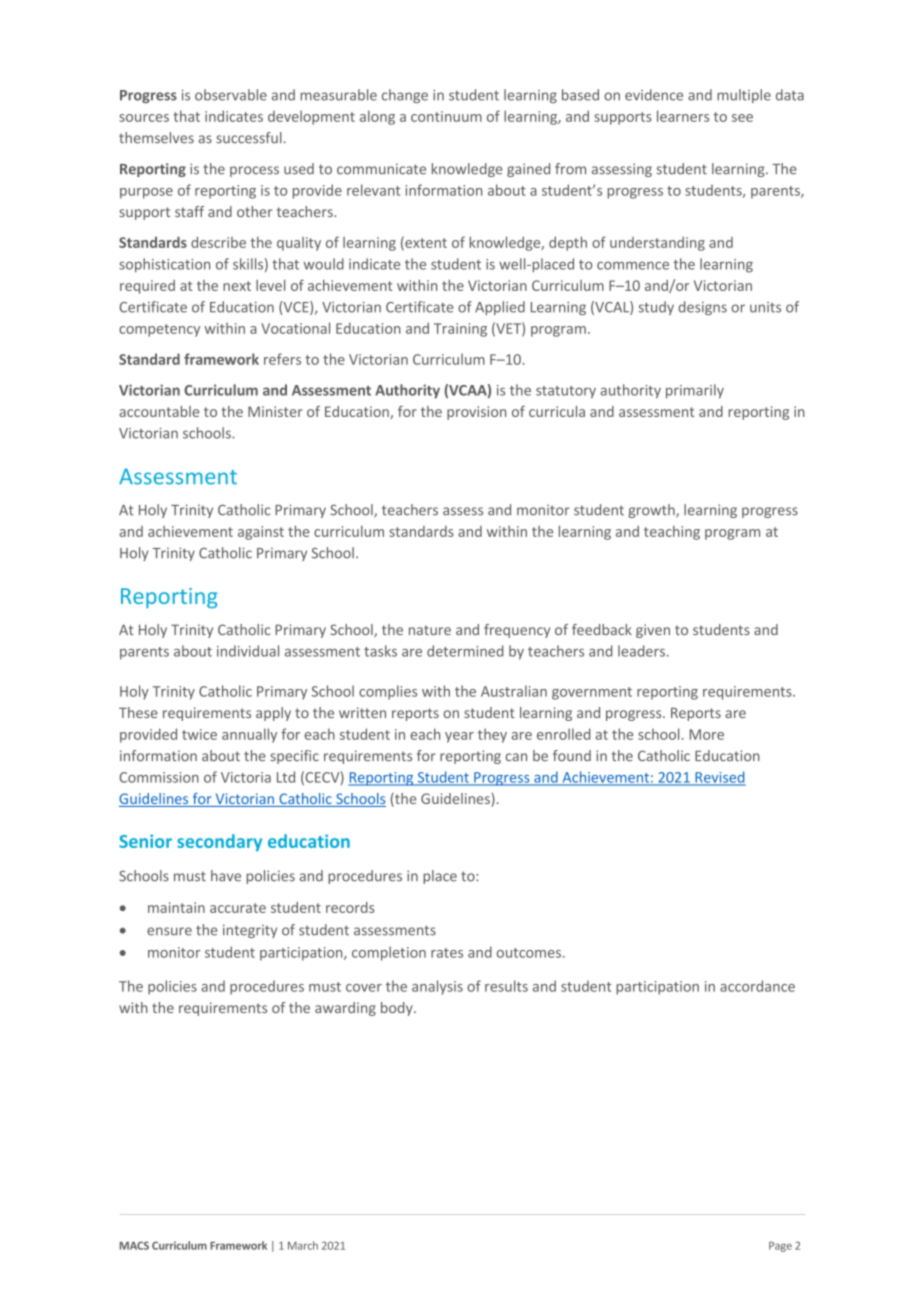 This screenshot has height=1308, width=924. Describe the element at coordinates (437, 987) in the screenshot. I see `analysis` at that location.
